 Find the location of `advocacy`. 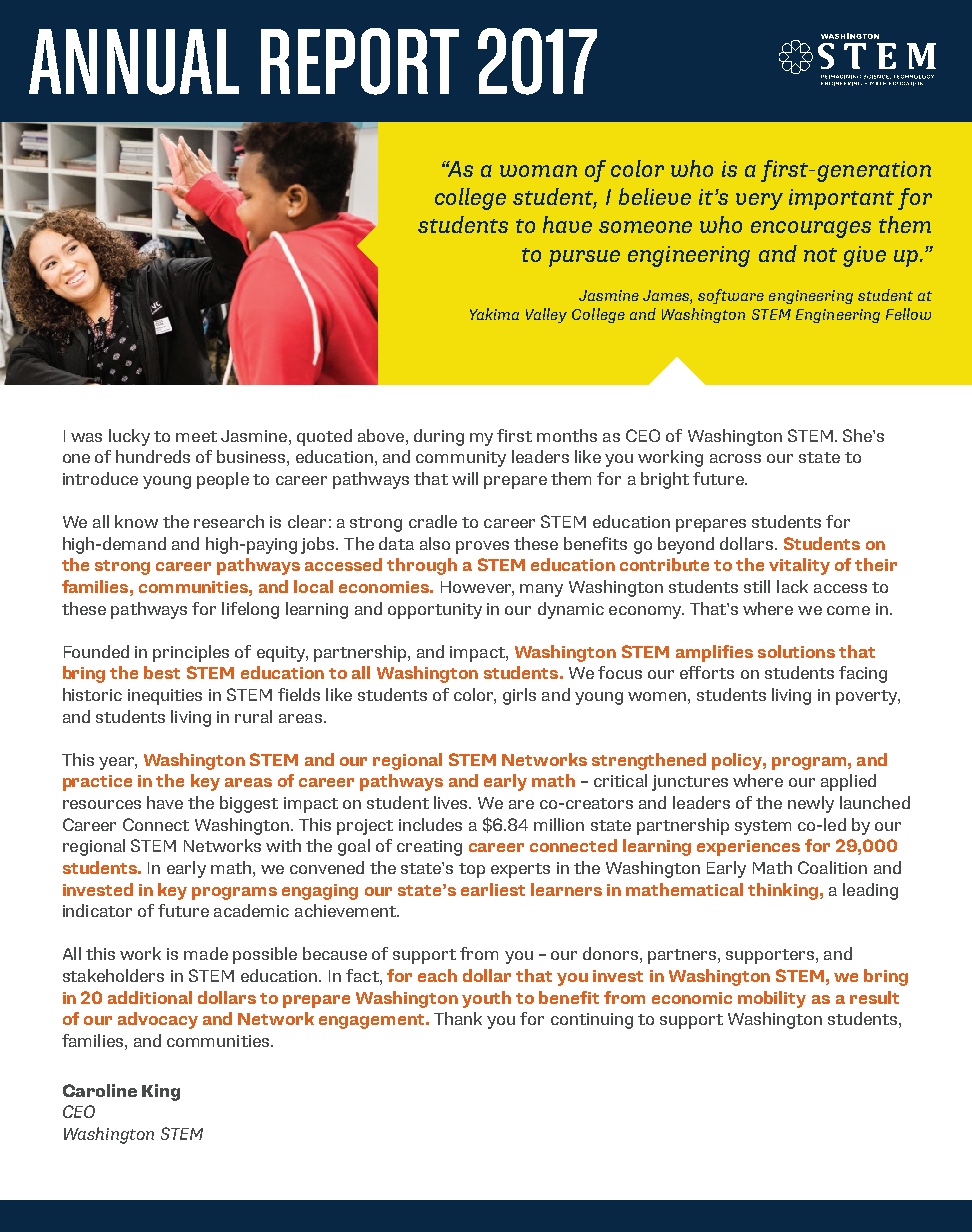

advocacy is located at coordinates (158, 1020).
